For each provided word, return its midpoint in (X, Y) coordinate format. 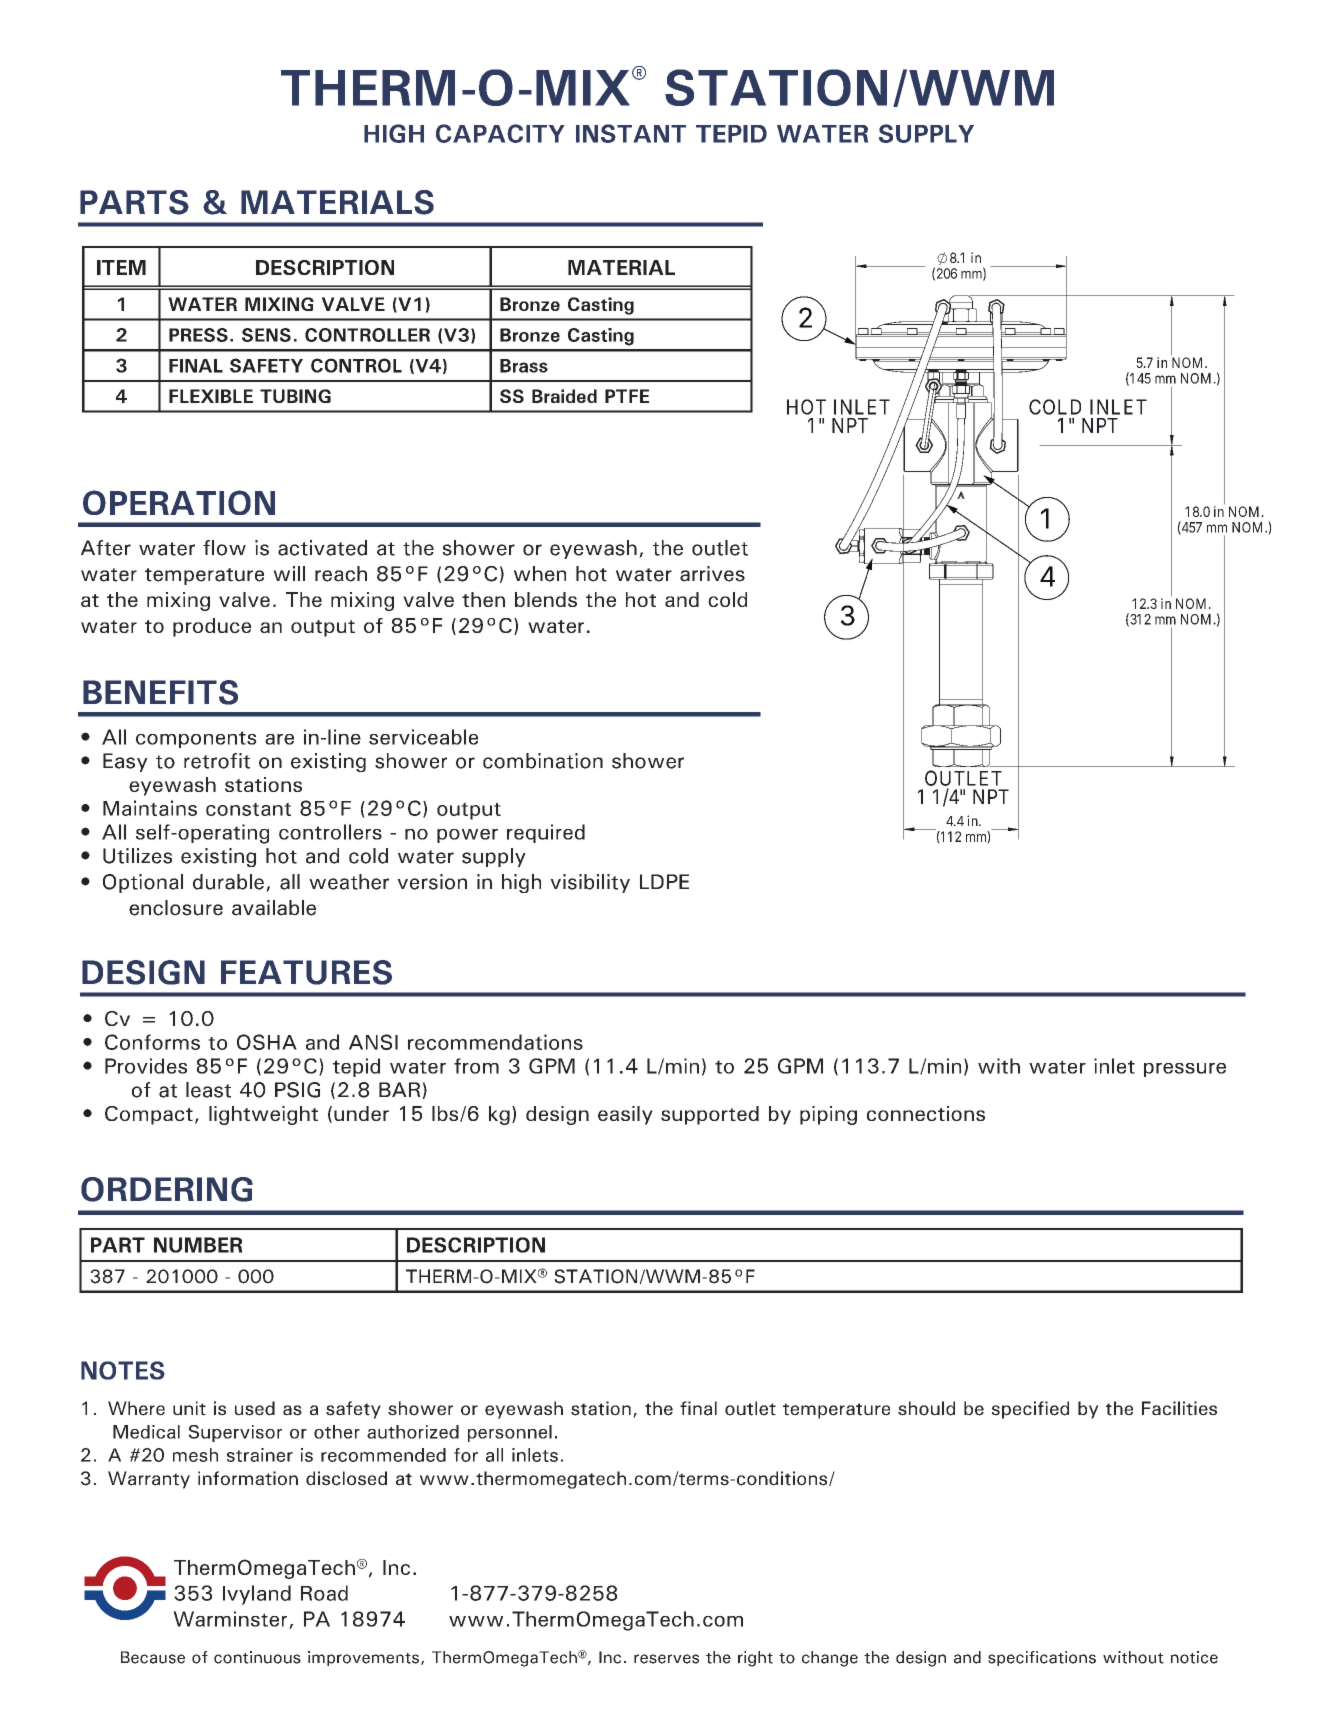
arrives (712, 574)
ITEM (121, 267)
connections (926, 1113)
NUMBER (198, 1245)
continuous (257, 1657)
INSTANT (631, 133)
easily (625, 1115)
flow (224, 548)
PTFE (627, 396)
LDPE (664, 881)
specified (1030, 1410)
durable (228, 882)
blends (546, 599)
